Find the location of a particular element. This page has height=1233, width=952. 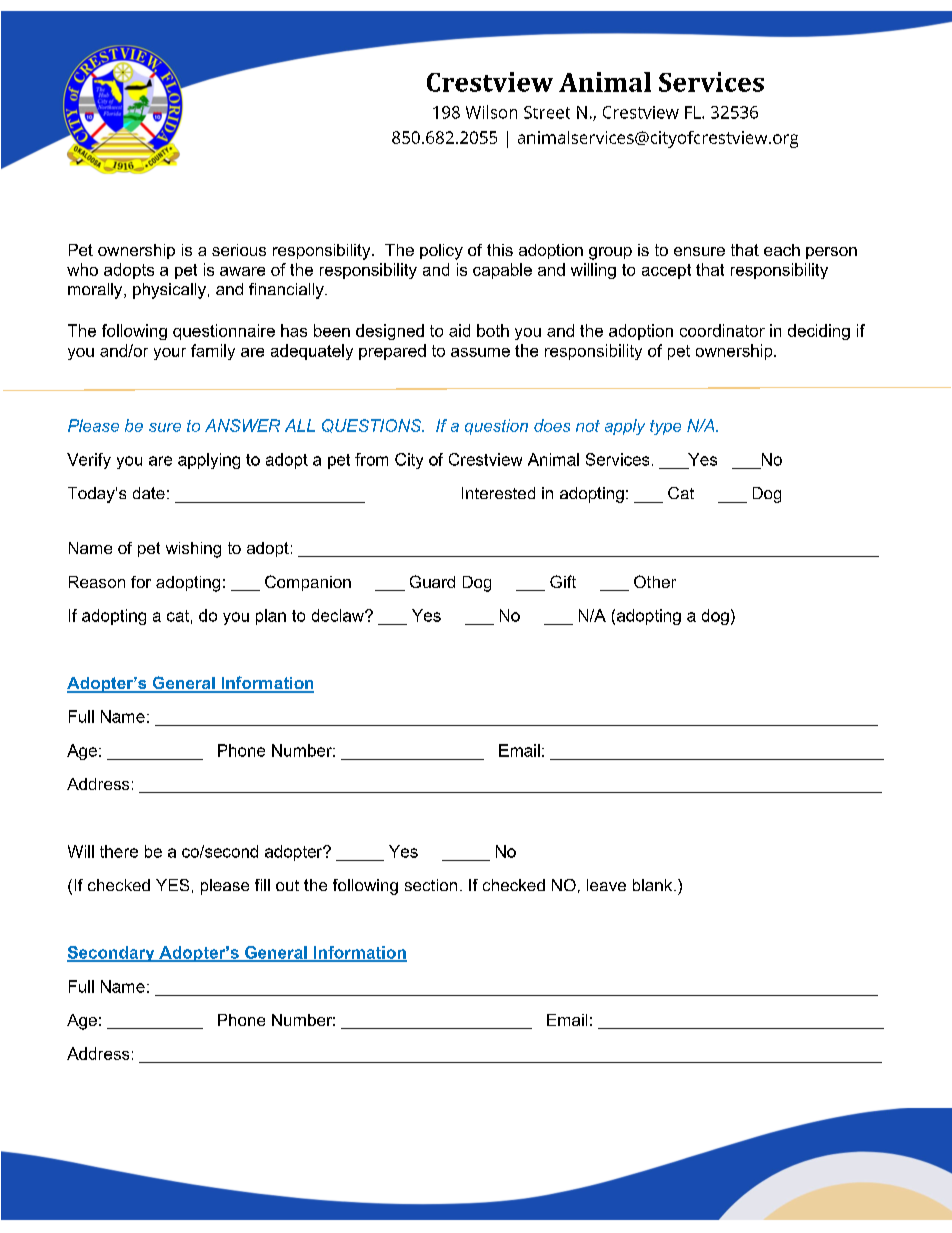

Street is located at coordinates (547, 112).
